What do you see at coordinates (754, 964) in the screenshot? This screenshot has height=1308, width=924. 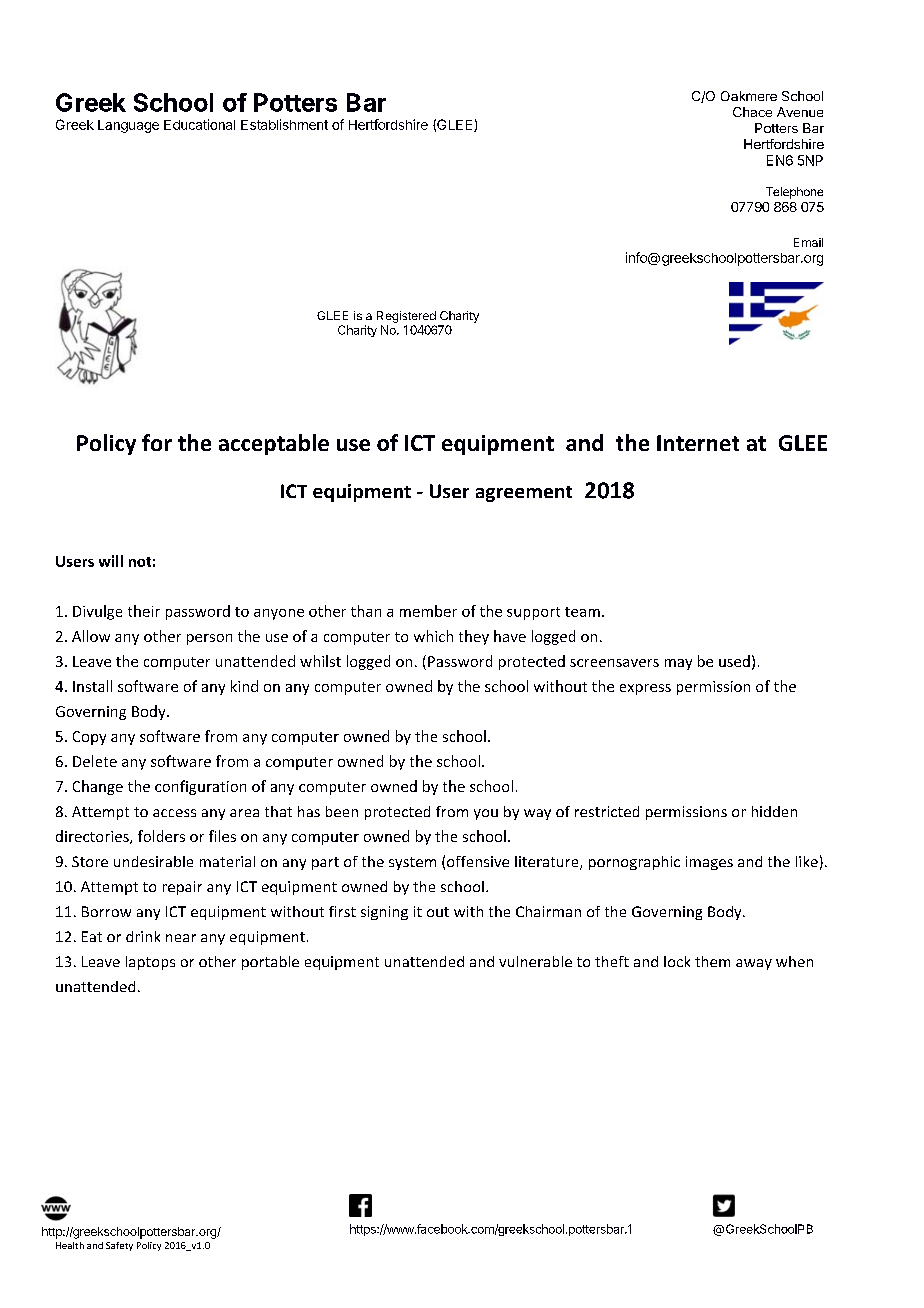 I see `away` at bounding box center [754, 964].
